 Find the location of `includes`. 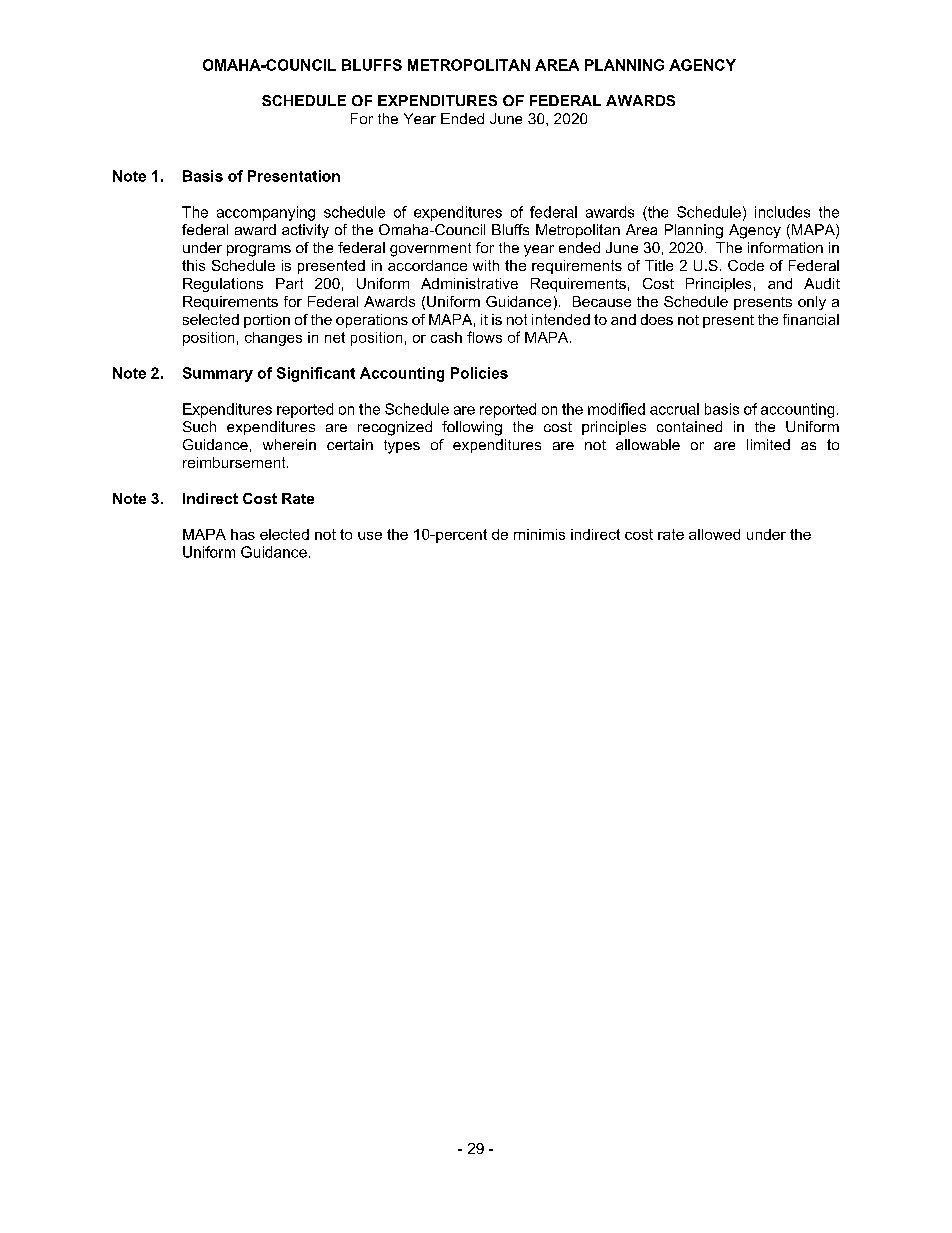

includes is located at coordinates (782, 212).
